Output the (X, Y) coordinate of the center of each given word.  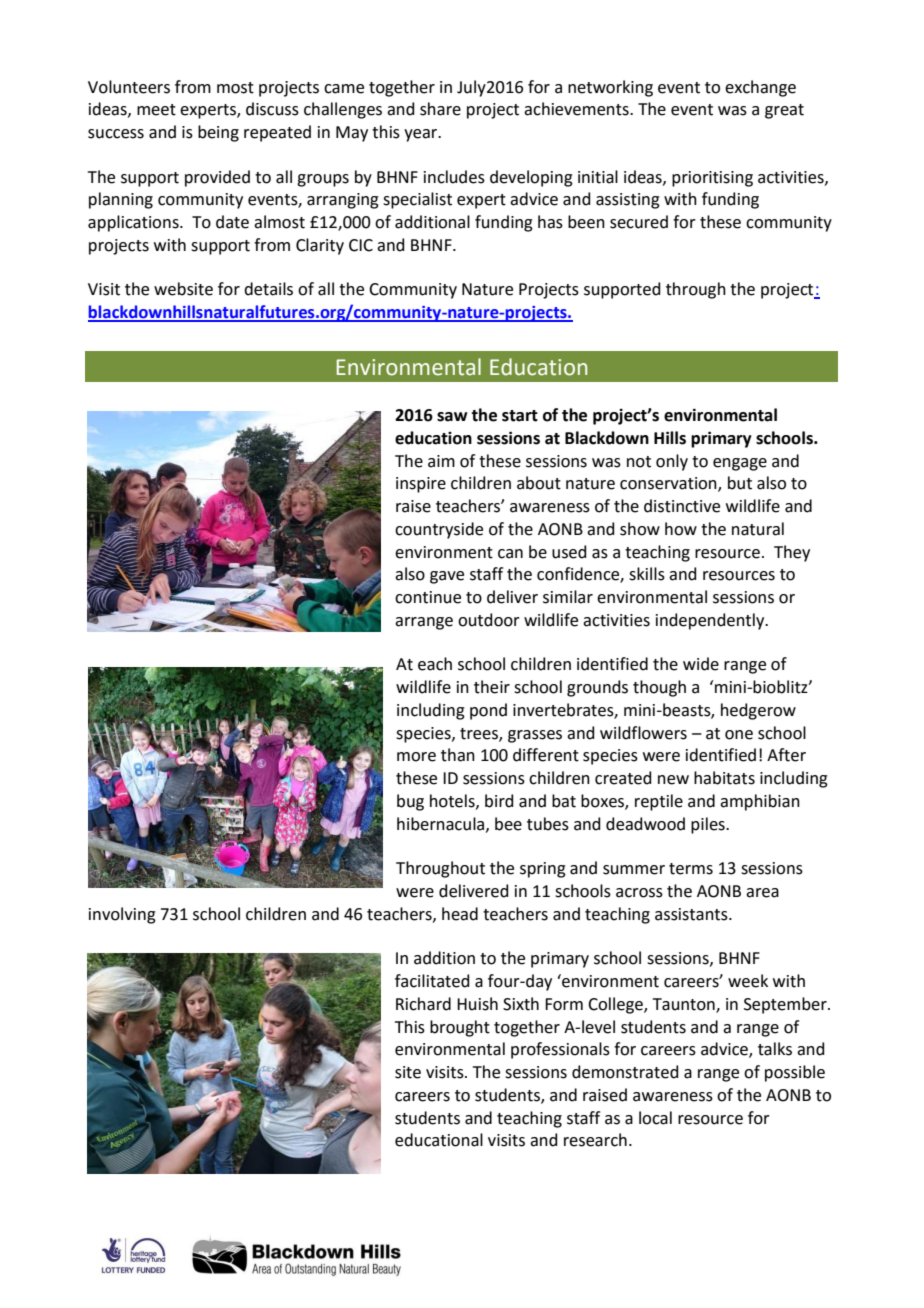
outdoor (489, 620)
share (440, 109)
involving (122, 915)
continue (428, 597)
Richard (423, 1004)
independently (711, 621)
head (460, 914)
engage (740, 464)
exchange (760, 88)
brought (460, 1028)
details (268, 289)
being (218, 133)
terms (691, 869)
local (655, 1118)
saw (452, 417)
